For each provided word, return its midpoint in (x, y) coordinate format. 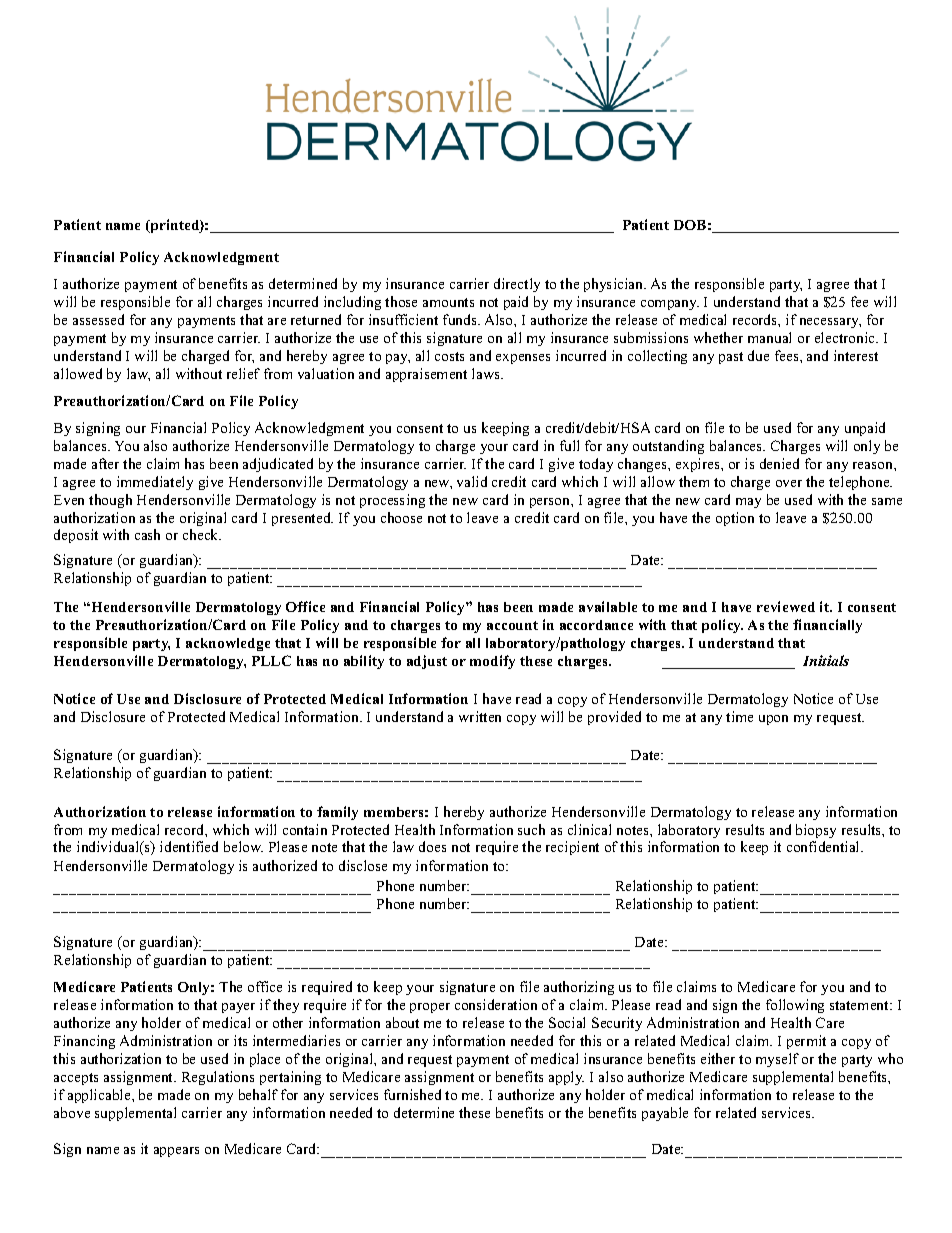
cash (147, 534)
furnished (412, 1094)
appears (176, 1152)
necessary (830, 323)
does (432, 846)
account (512, 625)
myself (777, 1060)
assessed (98, 319)
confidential (824, 846)
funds (461, 319)
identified (189, 846)
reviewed (786, 606)
